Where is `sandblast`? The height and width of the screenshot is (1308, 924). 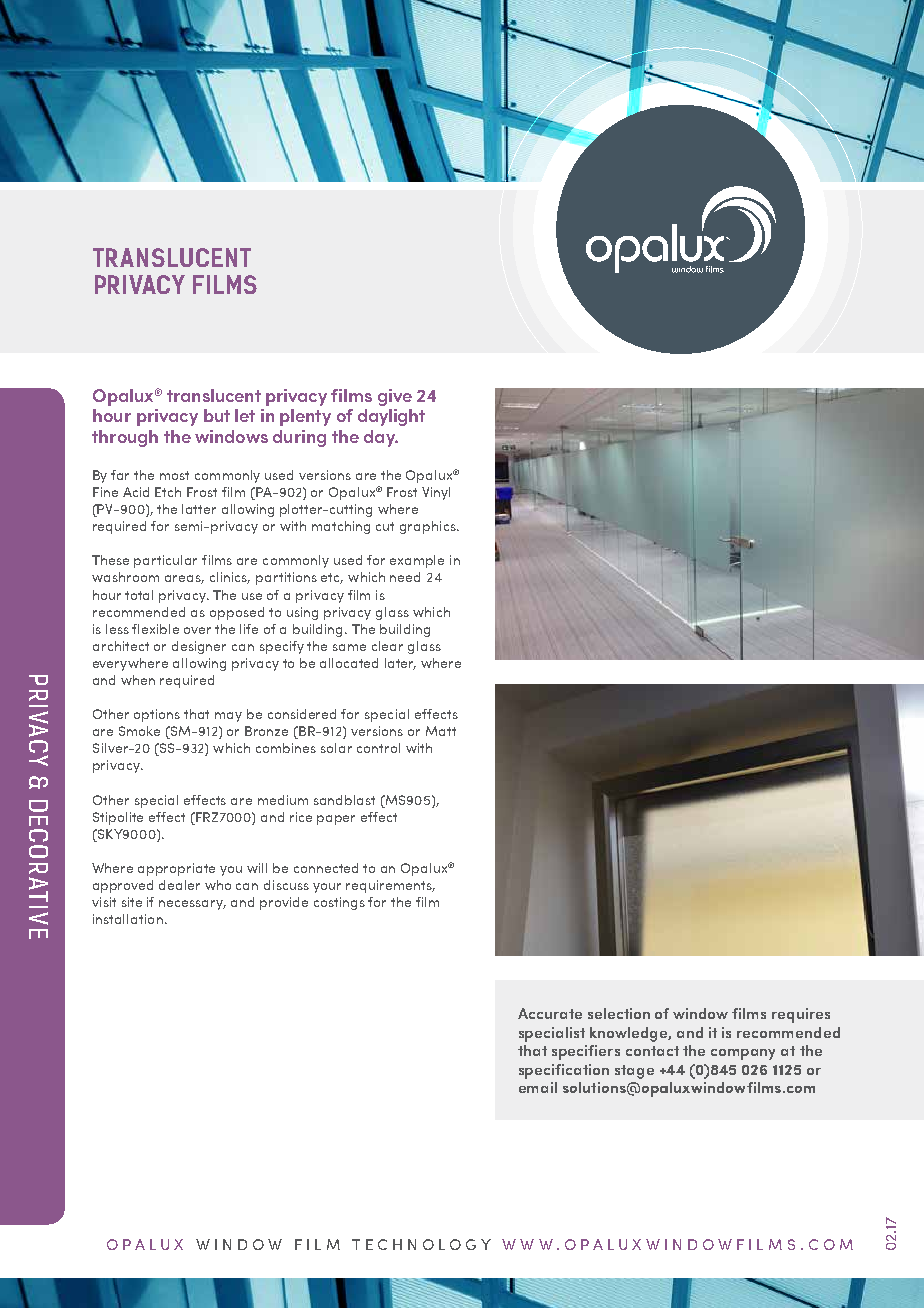 sandblast is located at coordinates (344, 800).
